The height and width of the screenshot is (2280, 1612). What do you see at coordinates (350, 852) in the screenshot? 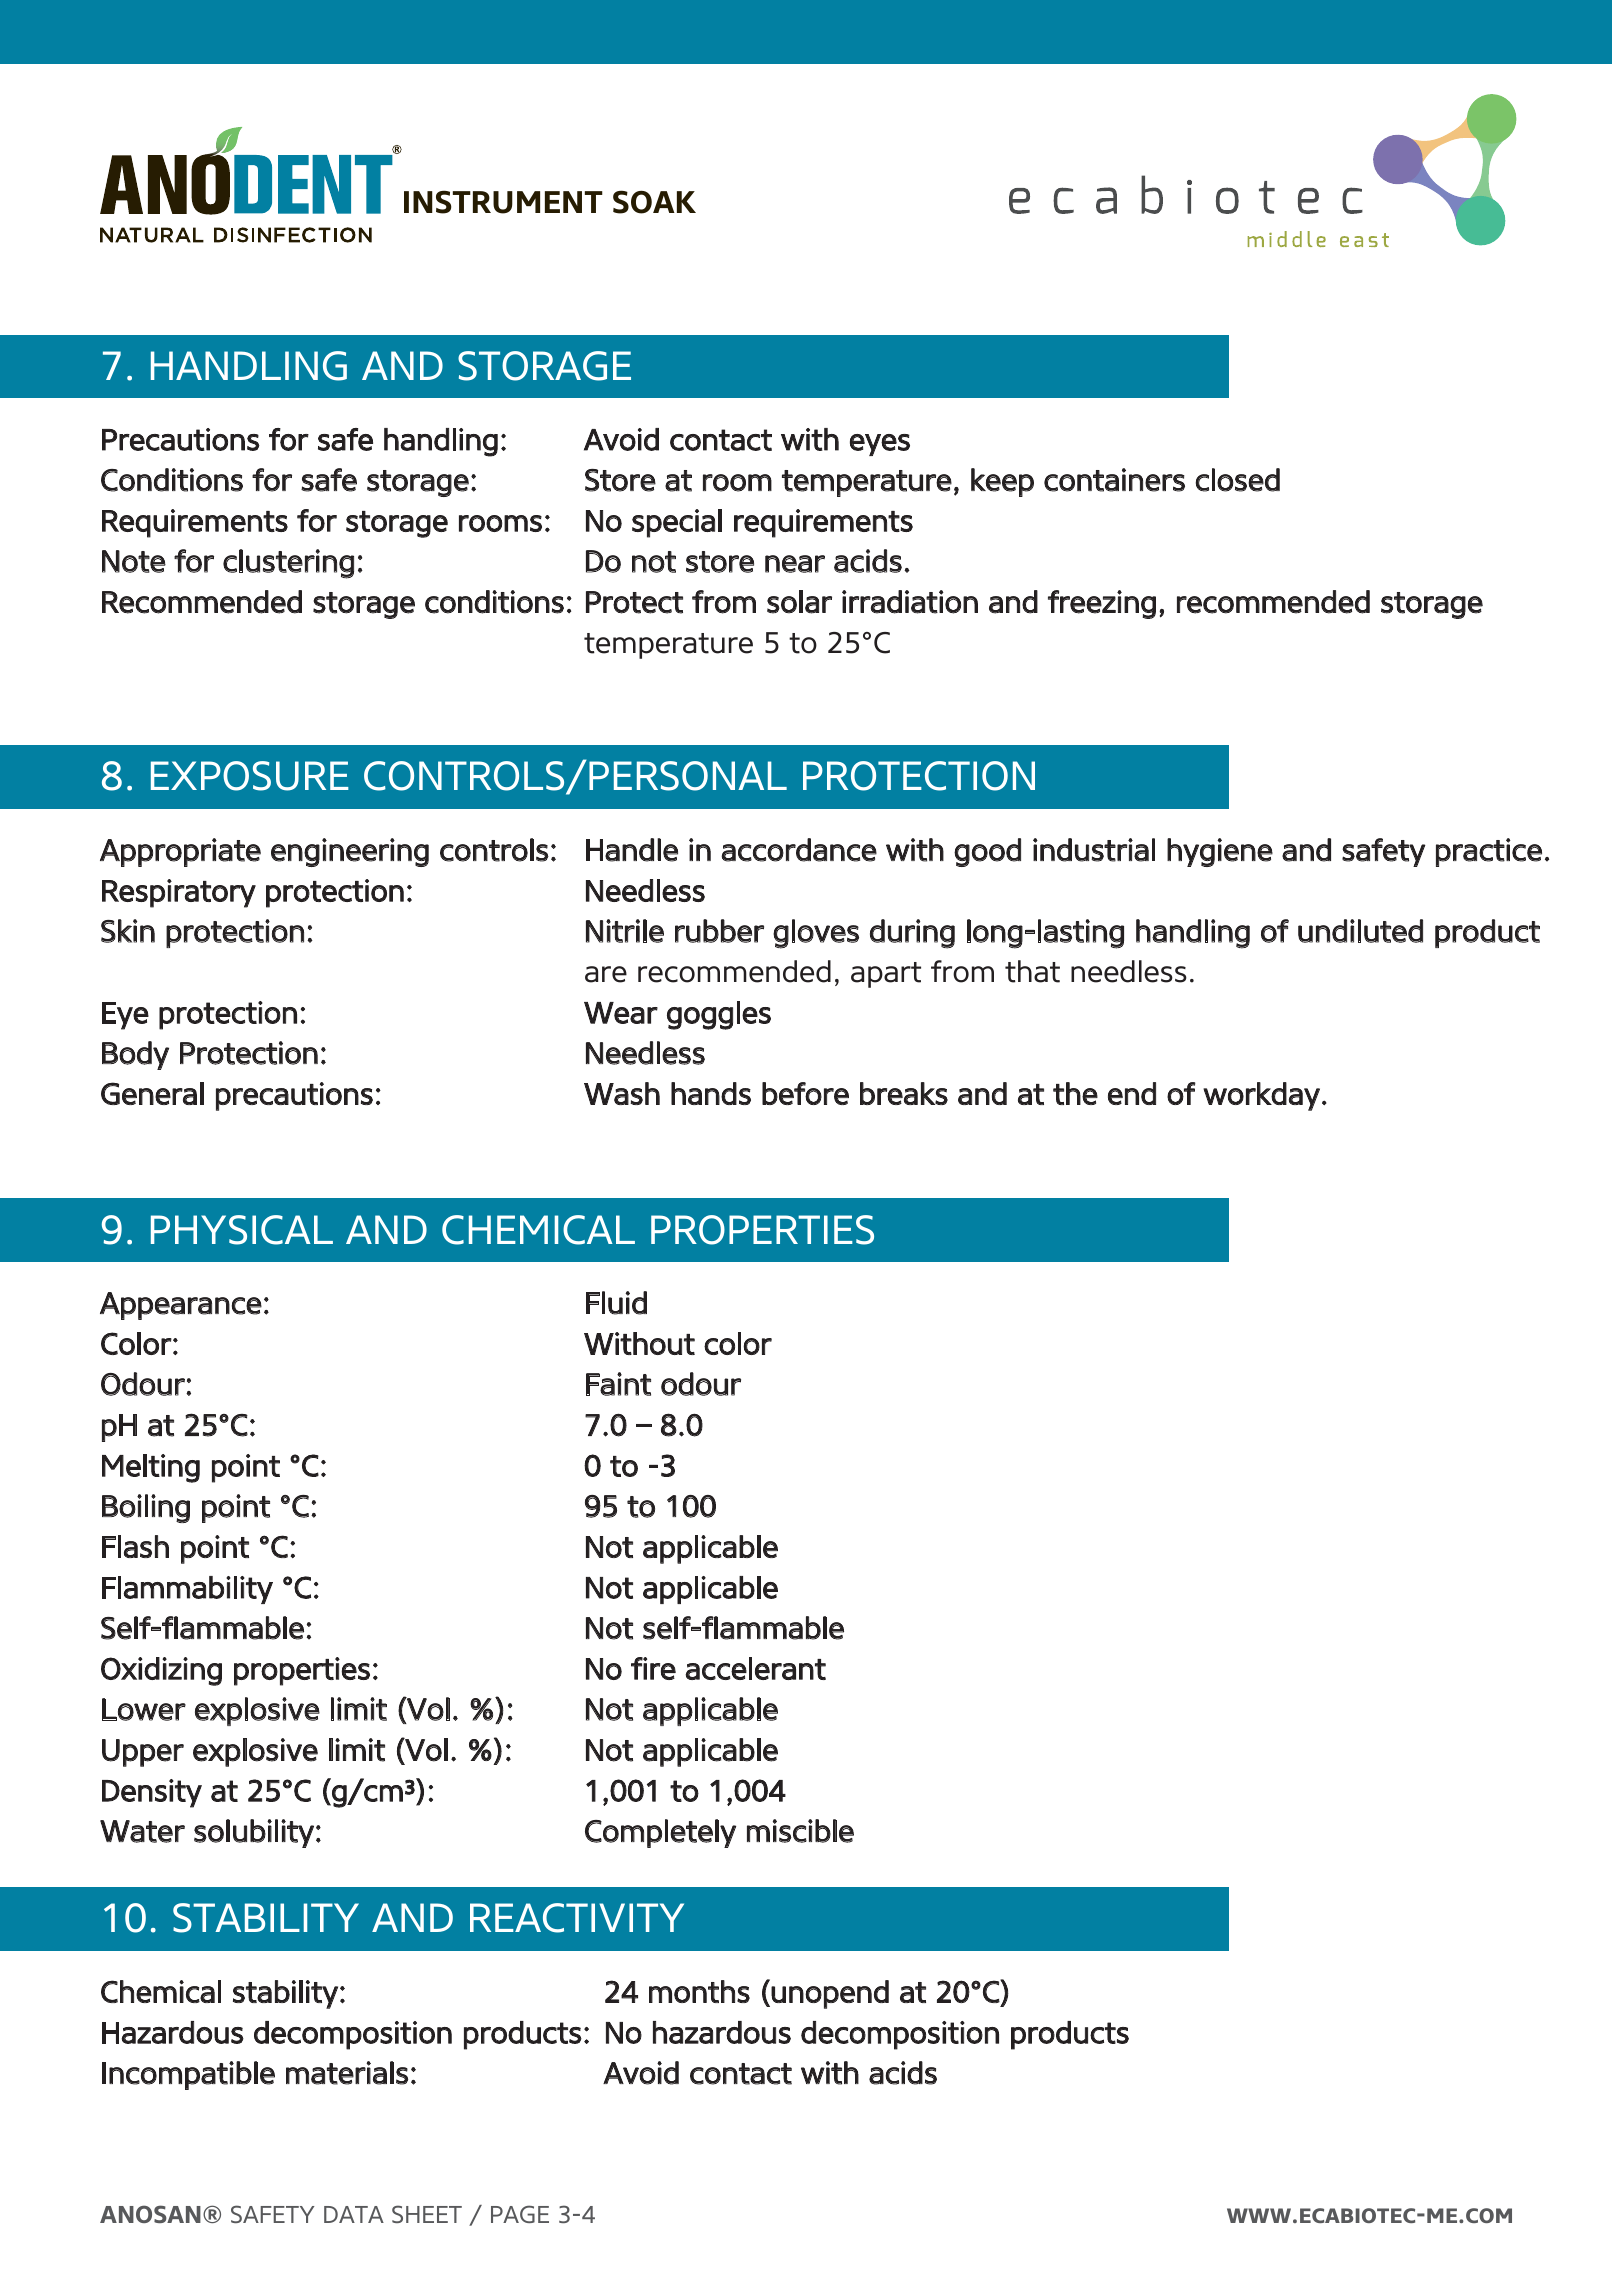
I see `engineering` at bounding box center [350, 852].
